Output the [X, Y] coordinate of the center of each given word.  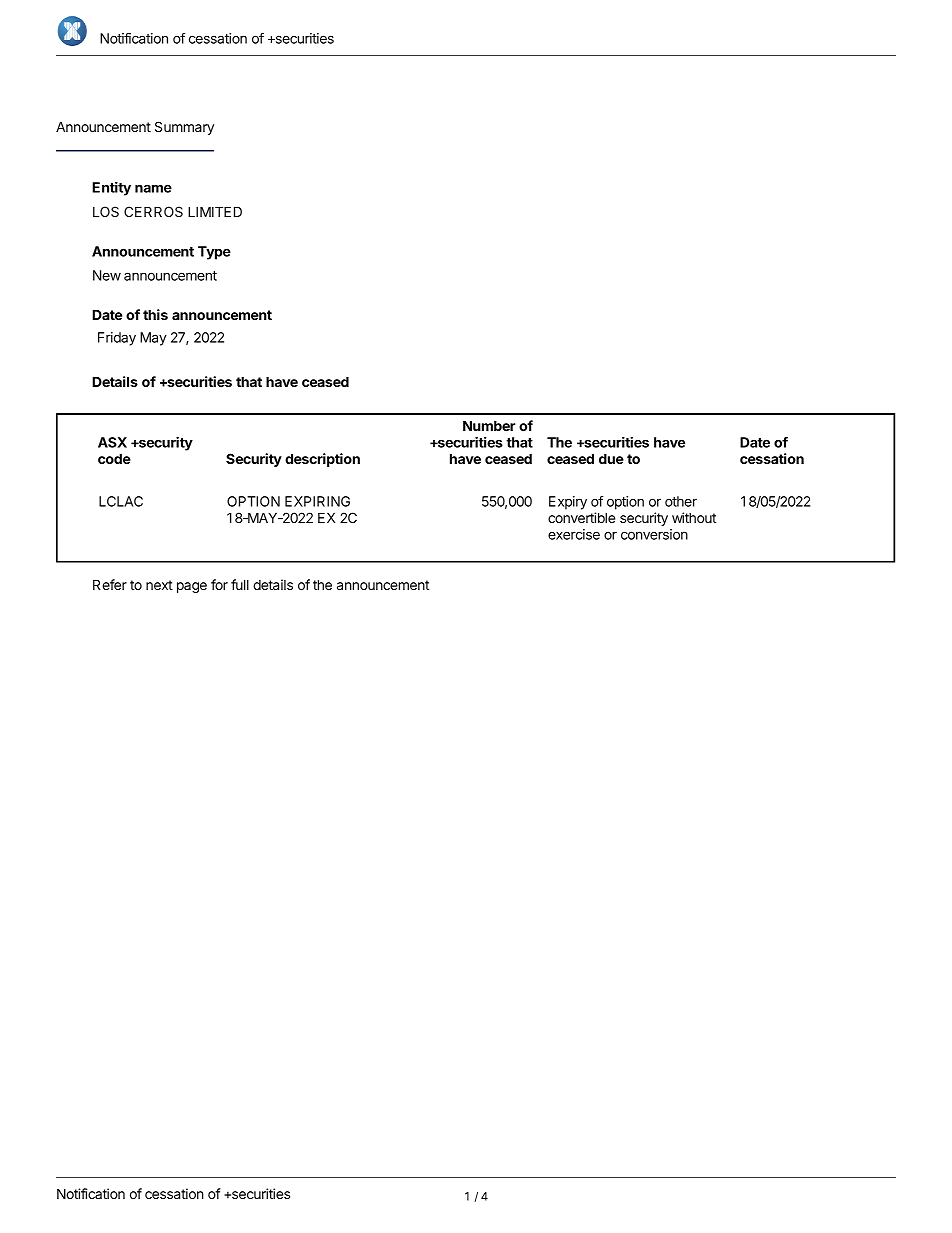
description [322, 460]
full [240, 584]
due [611, 458]
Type [214, 253]
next [159, 585]
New [107, 275]
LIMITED [215, 211]
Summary [184, 128]
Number [489, 425]
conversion [654, 534]
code [114, 458]
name [153, 188]
